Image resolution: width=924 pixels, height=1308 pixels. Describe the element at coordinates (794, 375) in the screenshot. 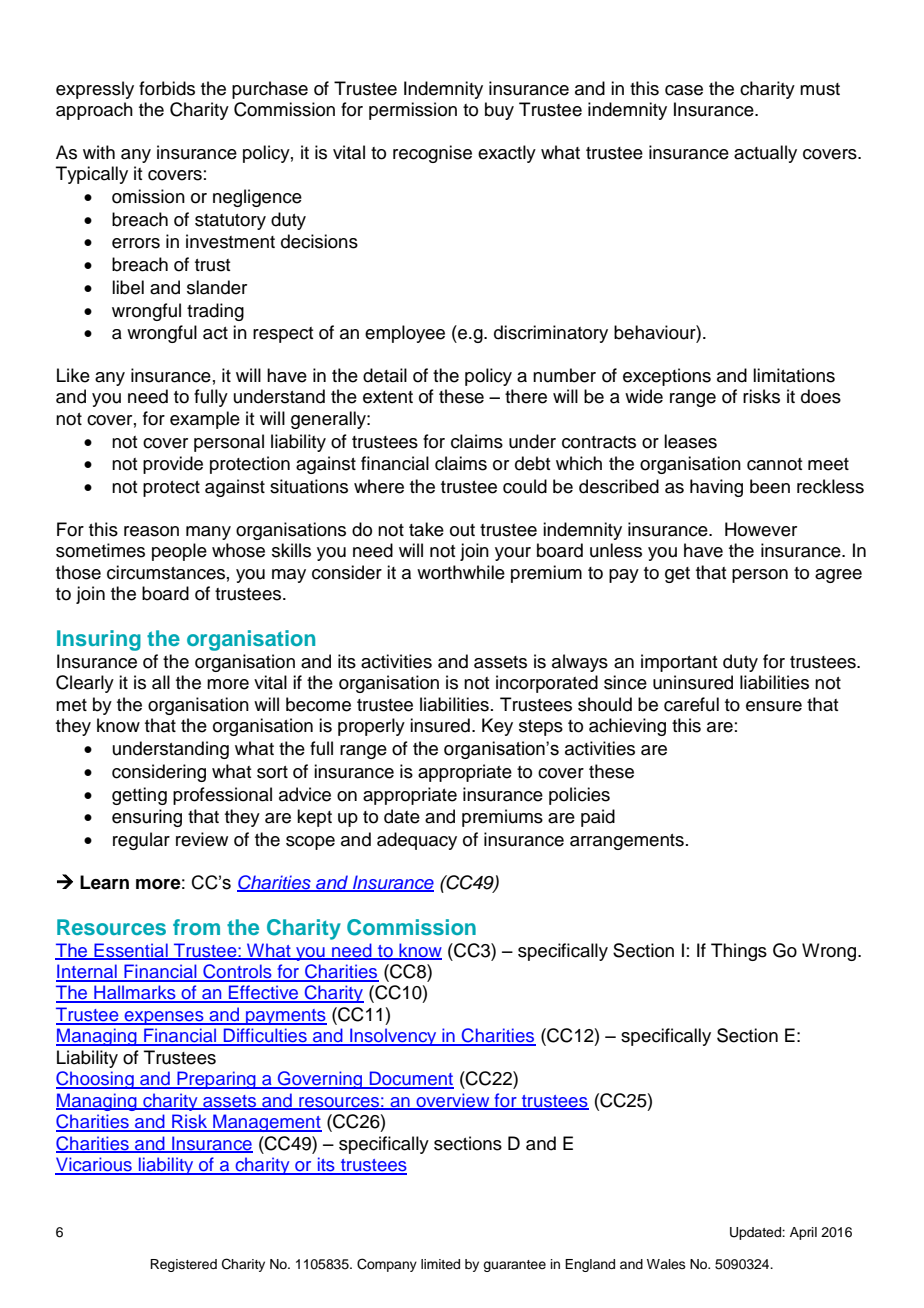

I see `limitations` at that location.
